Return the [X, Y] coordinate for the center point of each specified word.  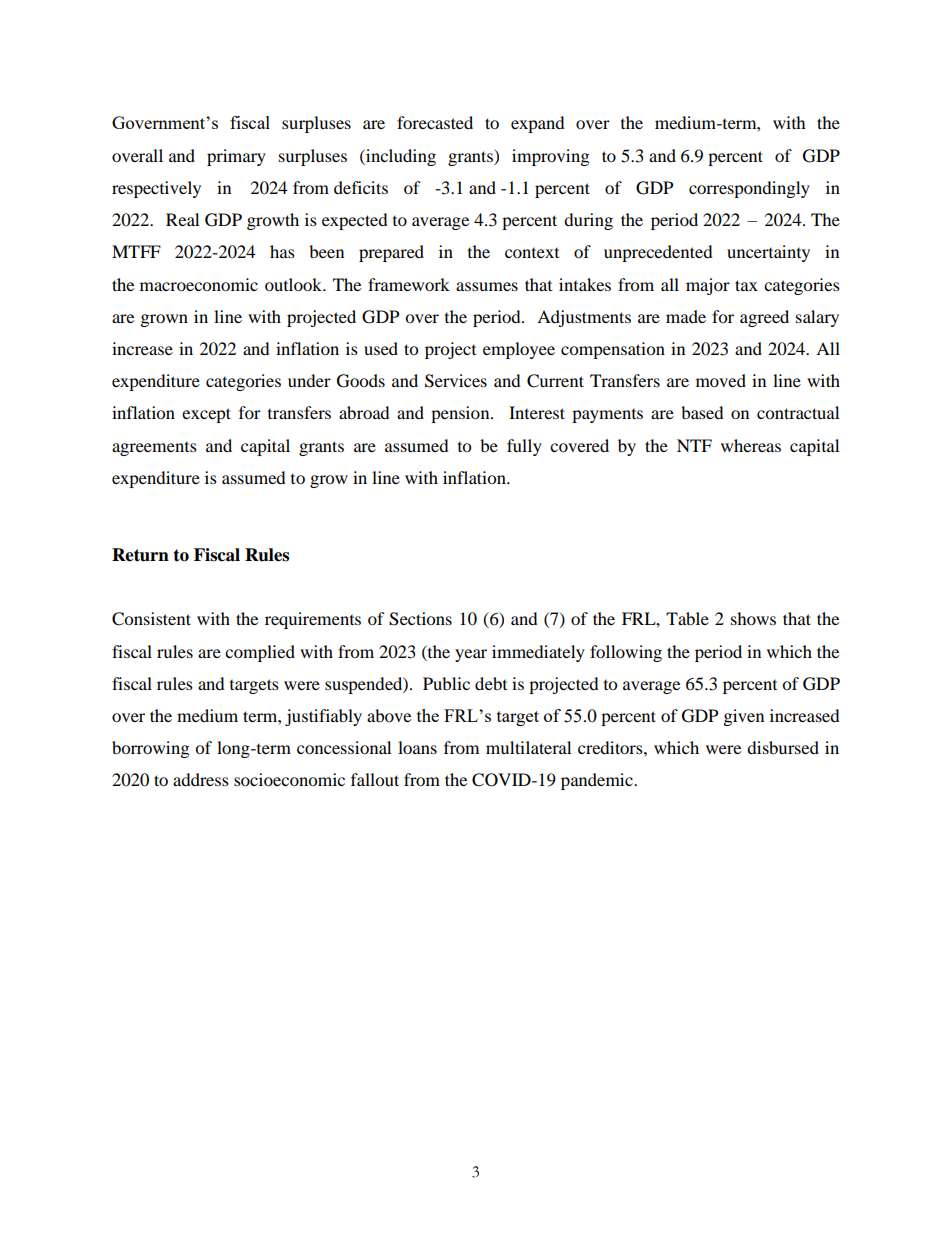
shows [753, 618]
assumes [487, 286]
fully [524, 447]
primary [236, 157]
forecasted [435, 122]
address [201, 779]
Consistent [151, 619]
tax [746, 285]
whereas [751, 445]
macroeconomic [199, 284]
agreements [154, 449]
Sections [420, 619]
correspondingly [749, 189]
